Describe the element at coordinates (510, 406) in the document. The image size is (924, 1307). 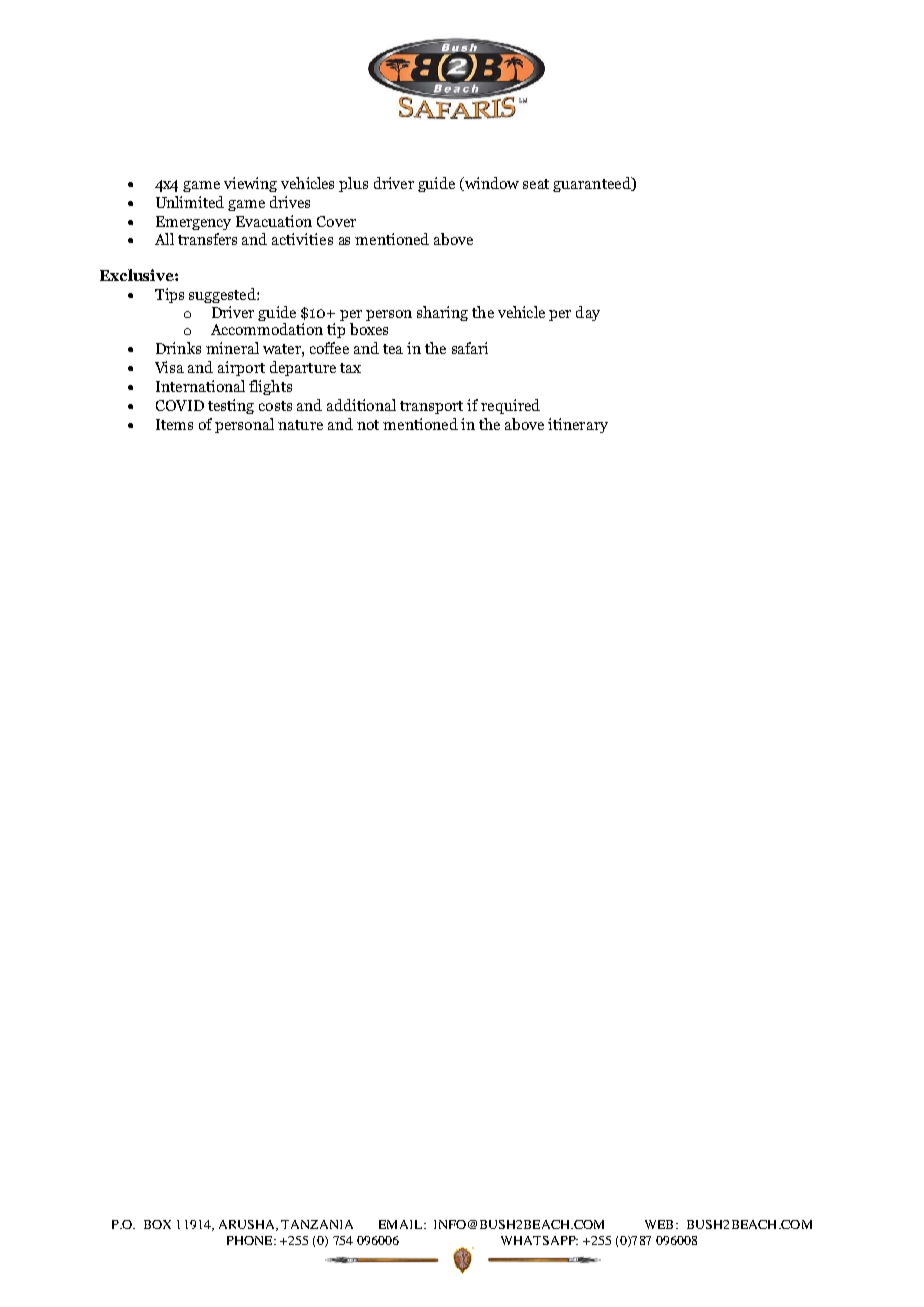
I see `required` at that location.
